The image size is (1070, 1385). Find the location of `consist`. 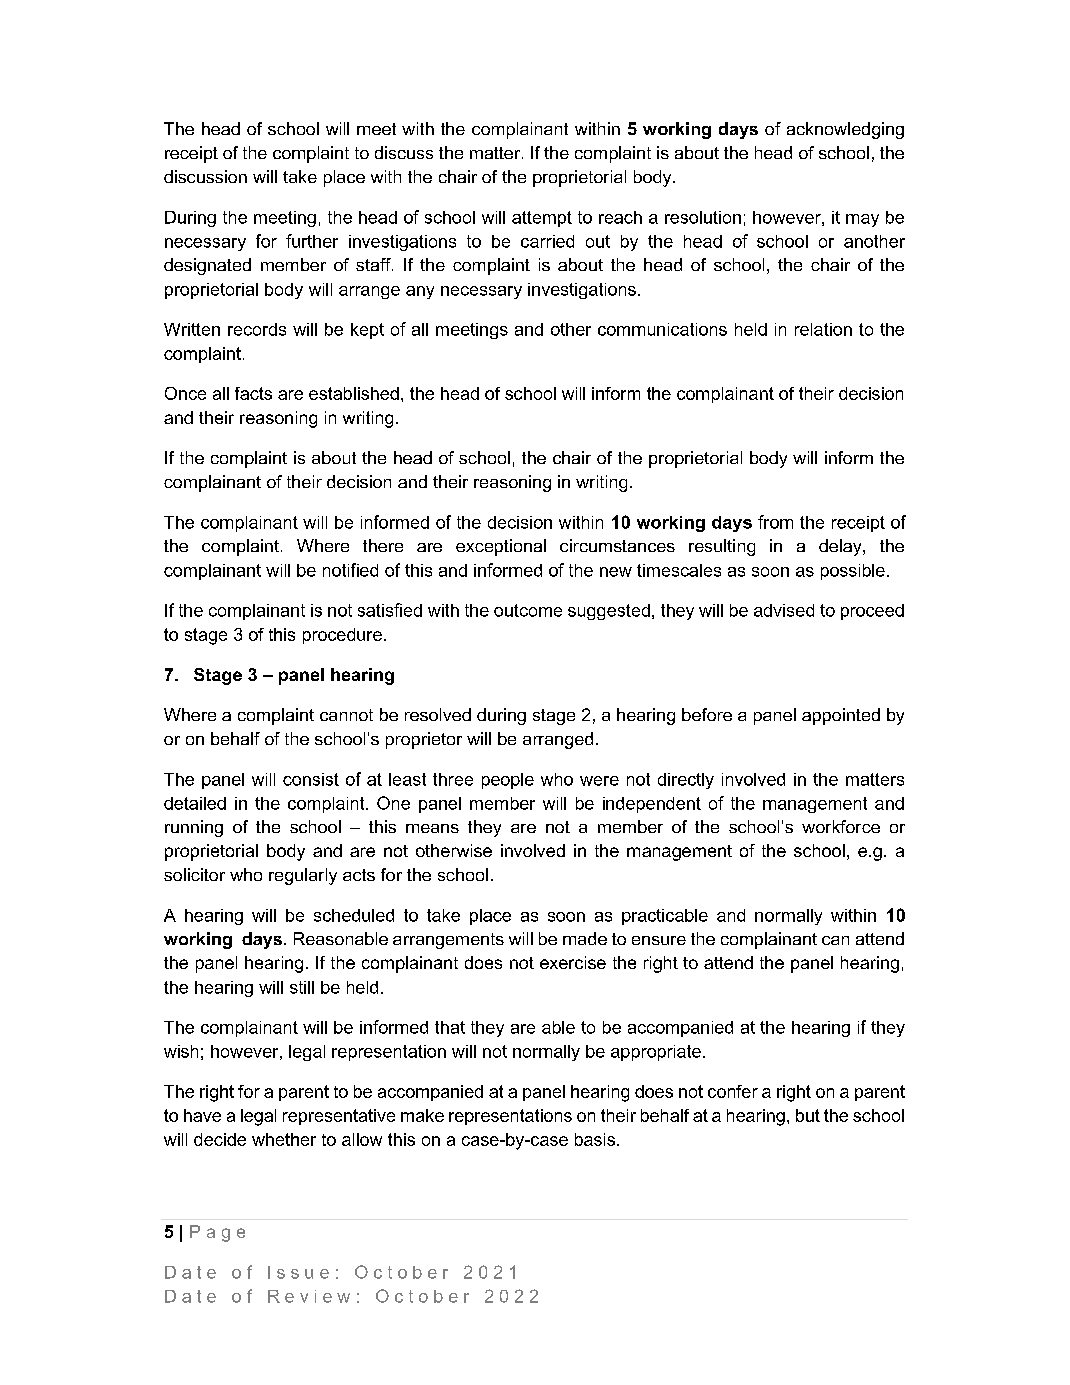

consist is located at coordinates (311, 779).
